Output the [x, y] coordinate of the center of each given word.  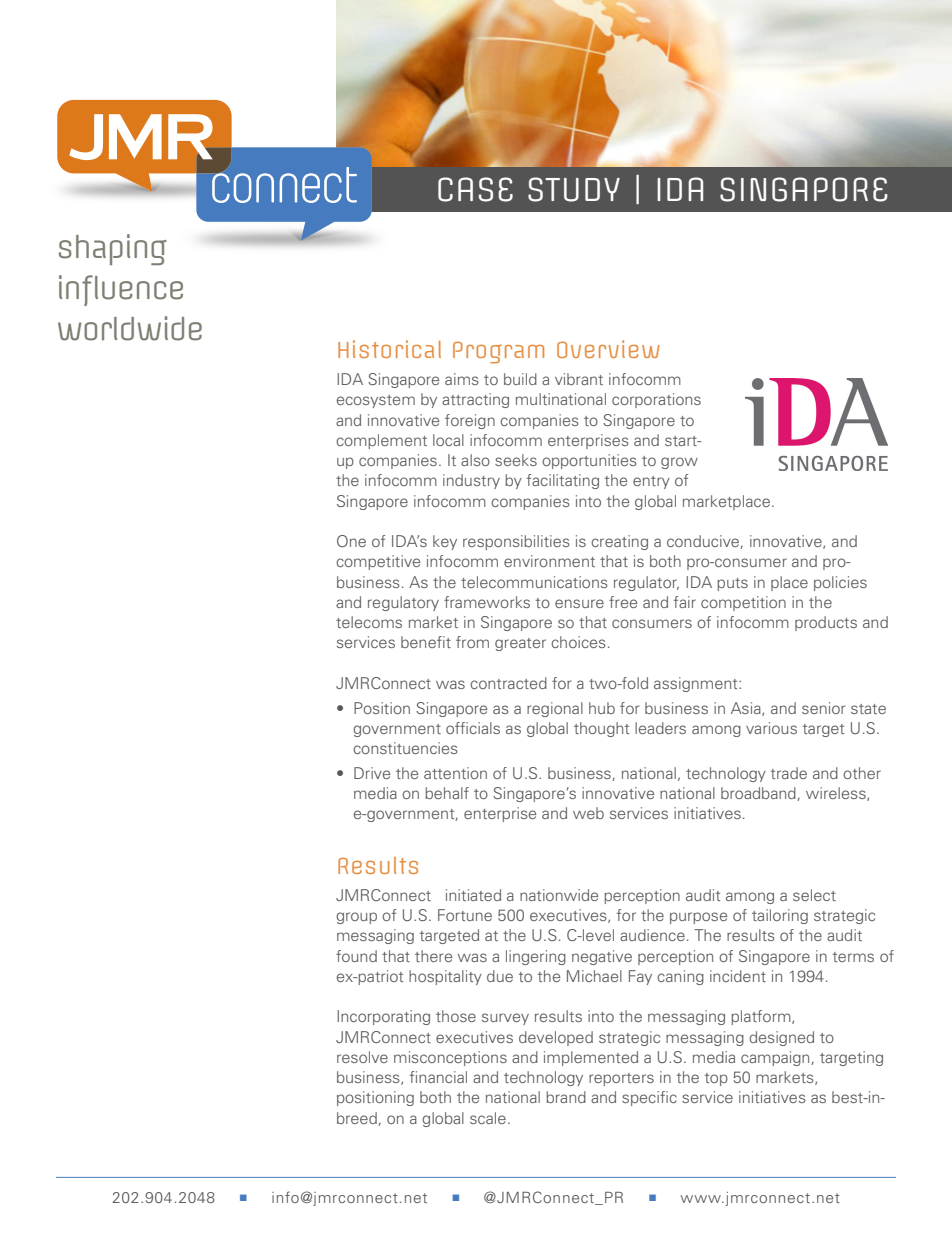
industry [471, 481]
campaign [776, 1058]
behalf [447, 793]
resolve [362, 1057]
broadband [759, 794]
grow [679, 463]
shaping [113, 250]
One [351, 541]
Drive [372, 773]
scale [488, 1118]
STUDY [574, 189]
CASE [475, 189]
